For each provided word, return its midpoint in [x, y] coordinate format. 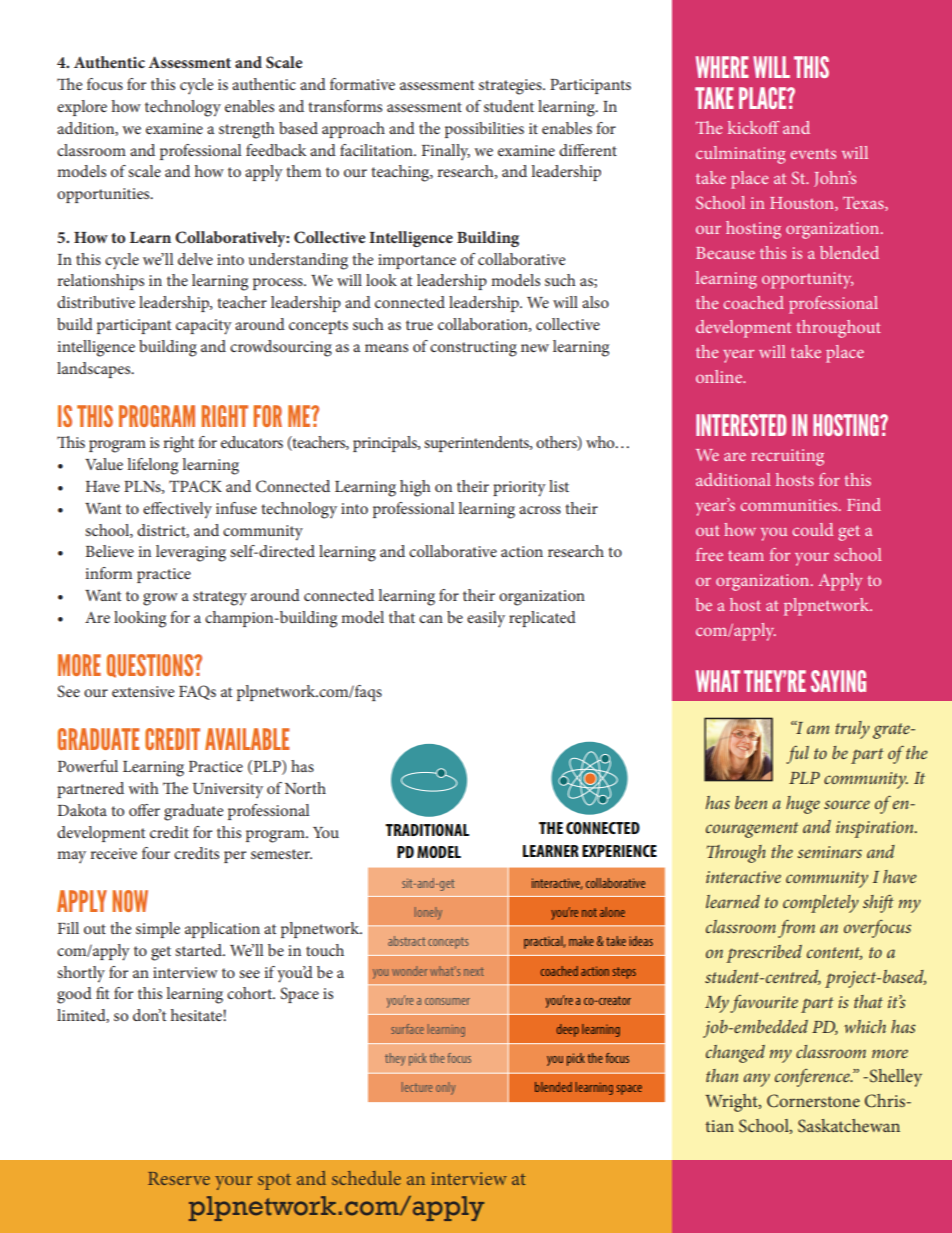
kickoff [754, 127]
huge [803, 805]
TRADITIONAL [427, 830]
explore [82, 108]
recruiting [787, 457]
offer [144, 810]
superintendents [477, 444]
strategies [511, 87]
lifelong [152, 466]
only [445, 1088]
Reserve [179, 1178]
